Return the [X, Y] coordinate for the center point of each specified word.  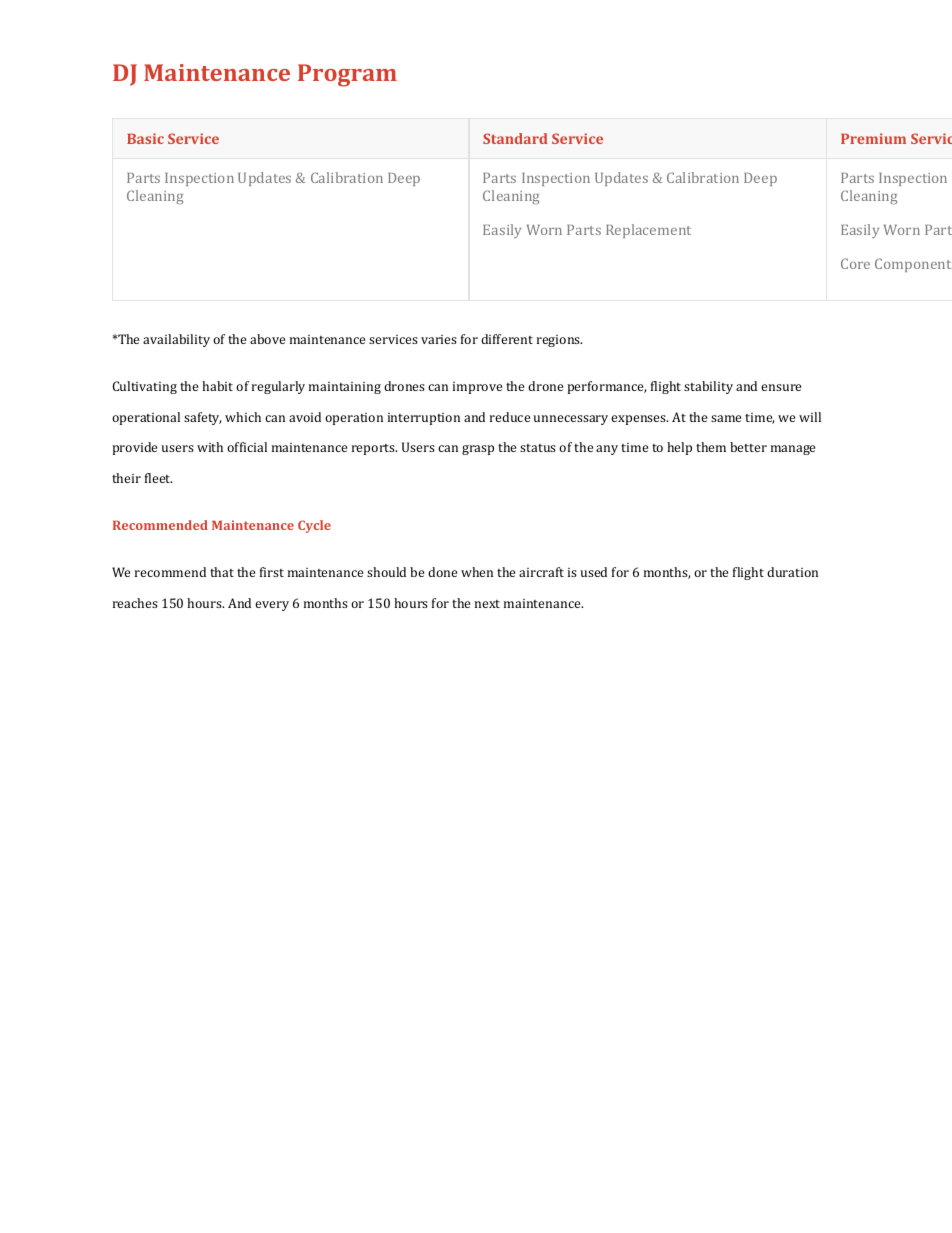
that [222, 572]
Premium [873, 138]
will [810, 417]
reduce [510, 417]
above [267, 339]
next [487, 604]
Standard [515, 138]
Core [855, 263]
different [507, 339]
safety [202, 418]
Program [347, 75]
